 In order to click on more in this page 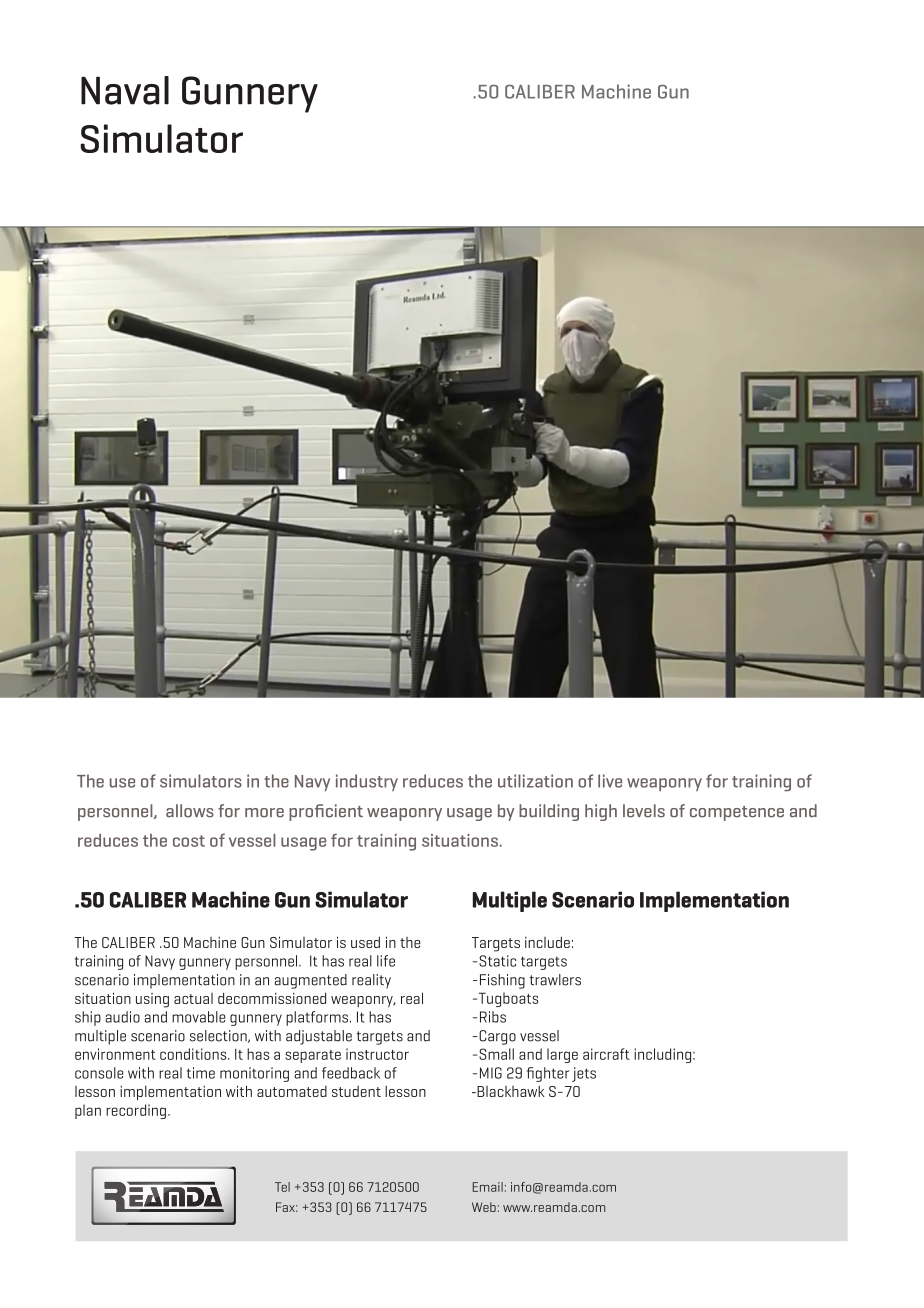, I will do `click(264, 813)`.
